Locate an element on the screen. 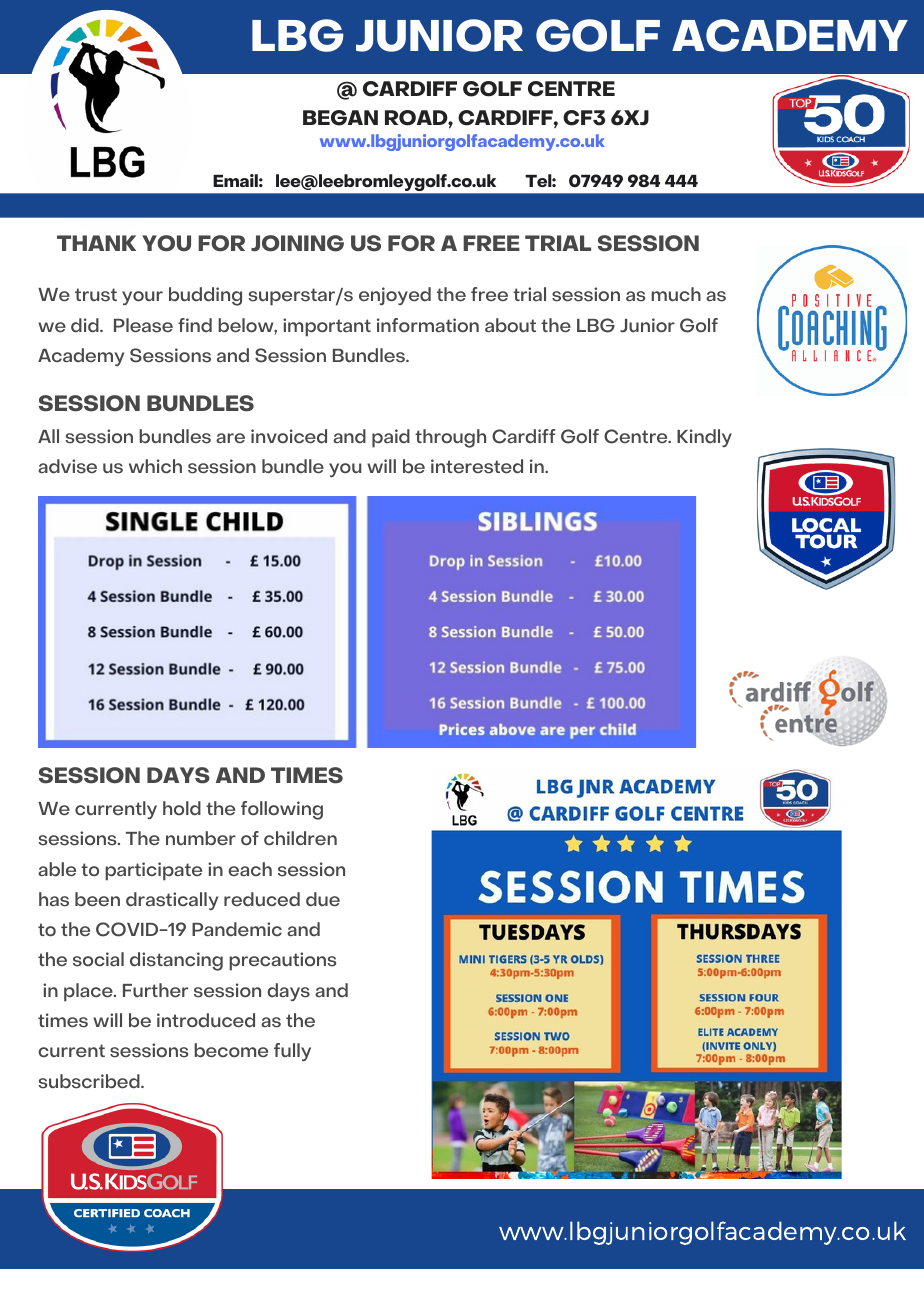  which is located at coordinates (155, 466).
